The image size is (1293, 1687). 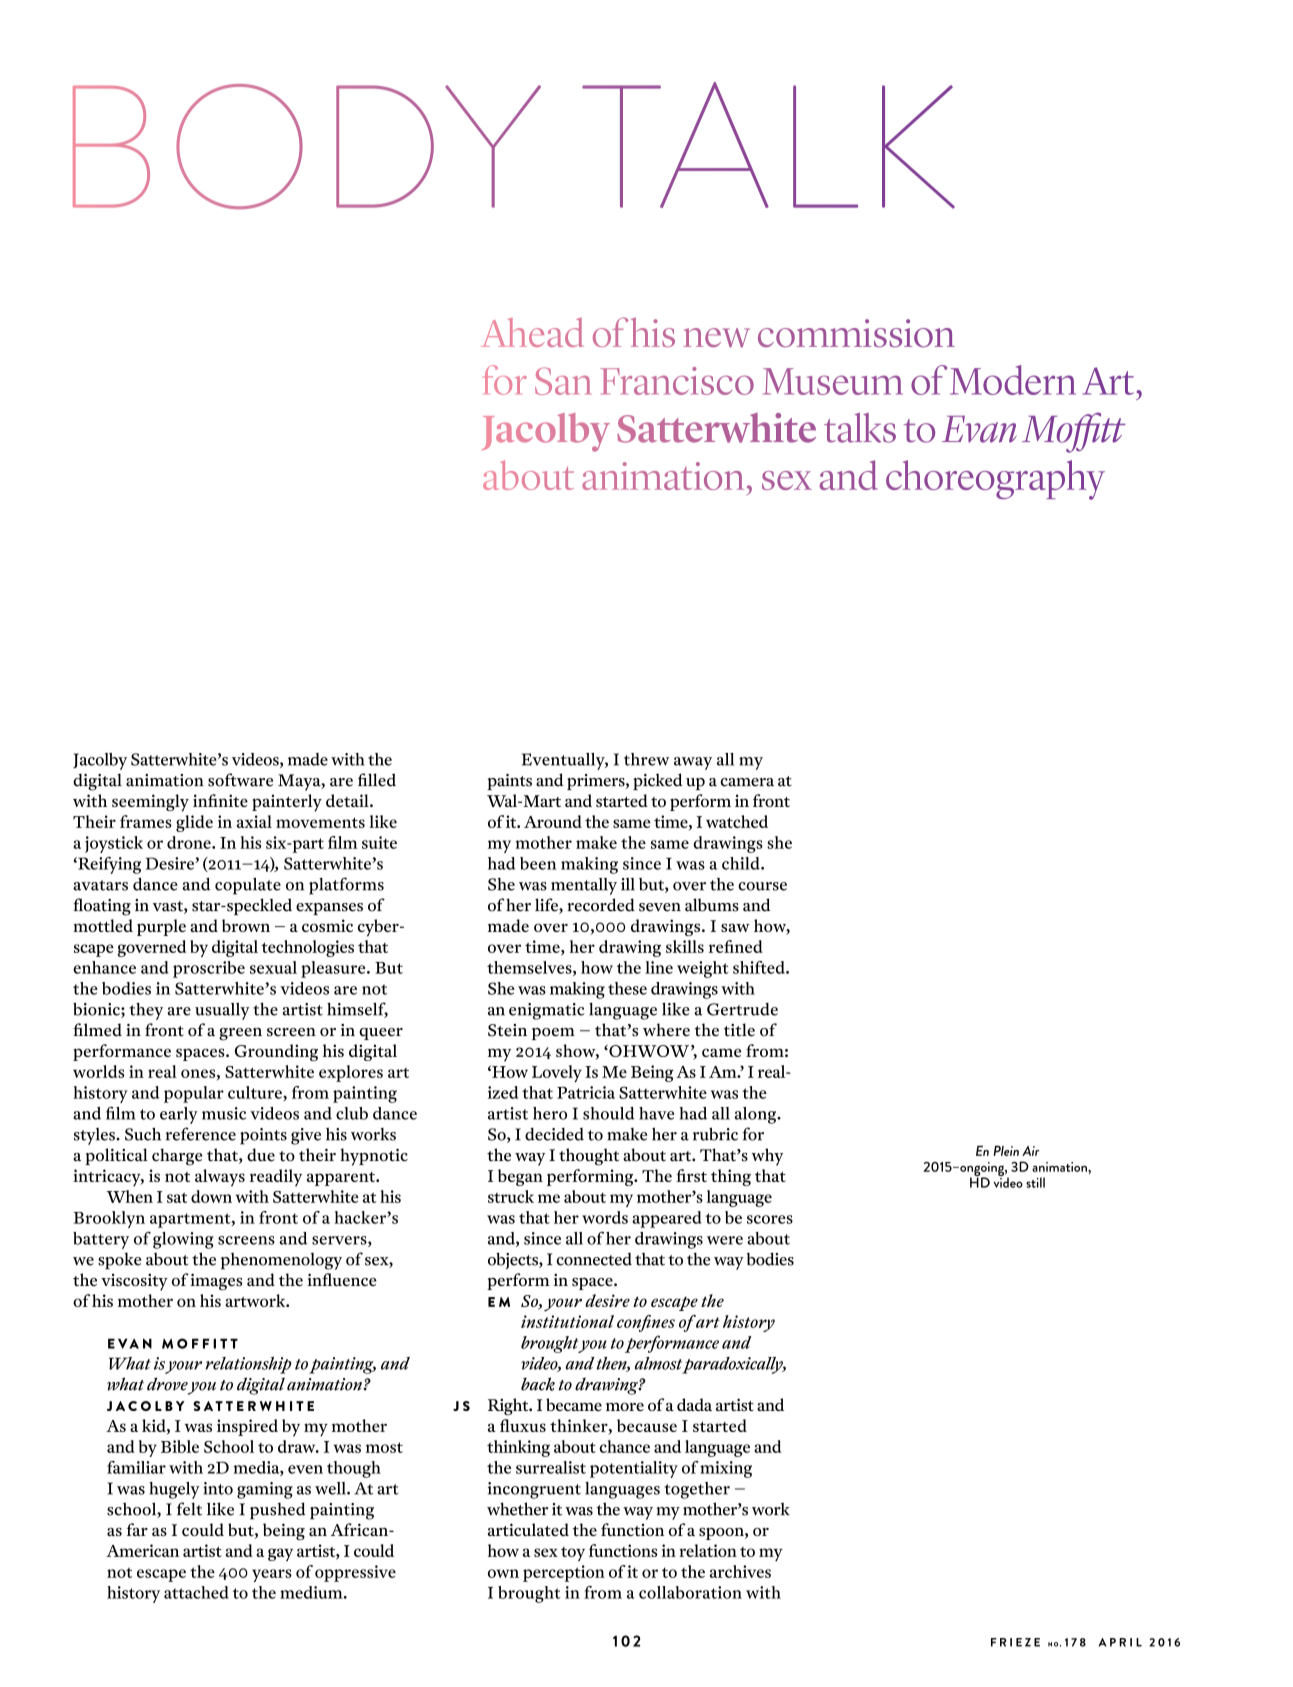 I want to click on Ahead, so click(x=532, y=332).
